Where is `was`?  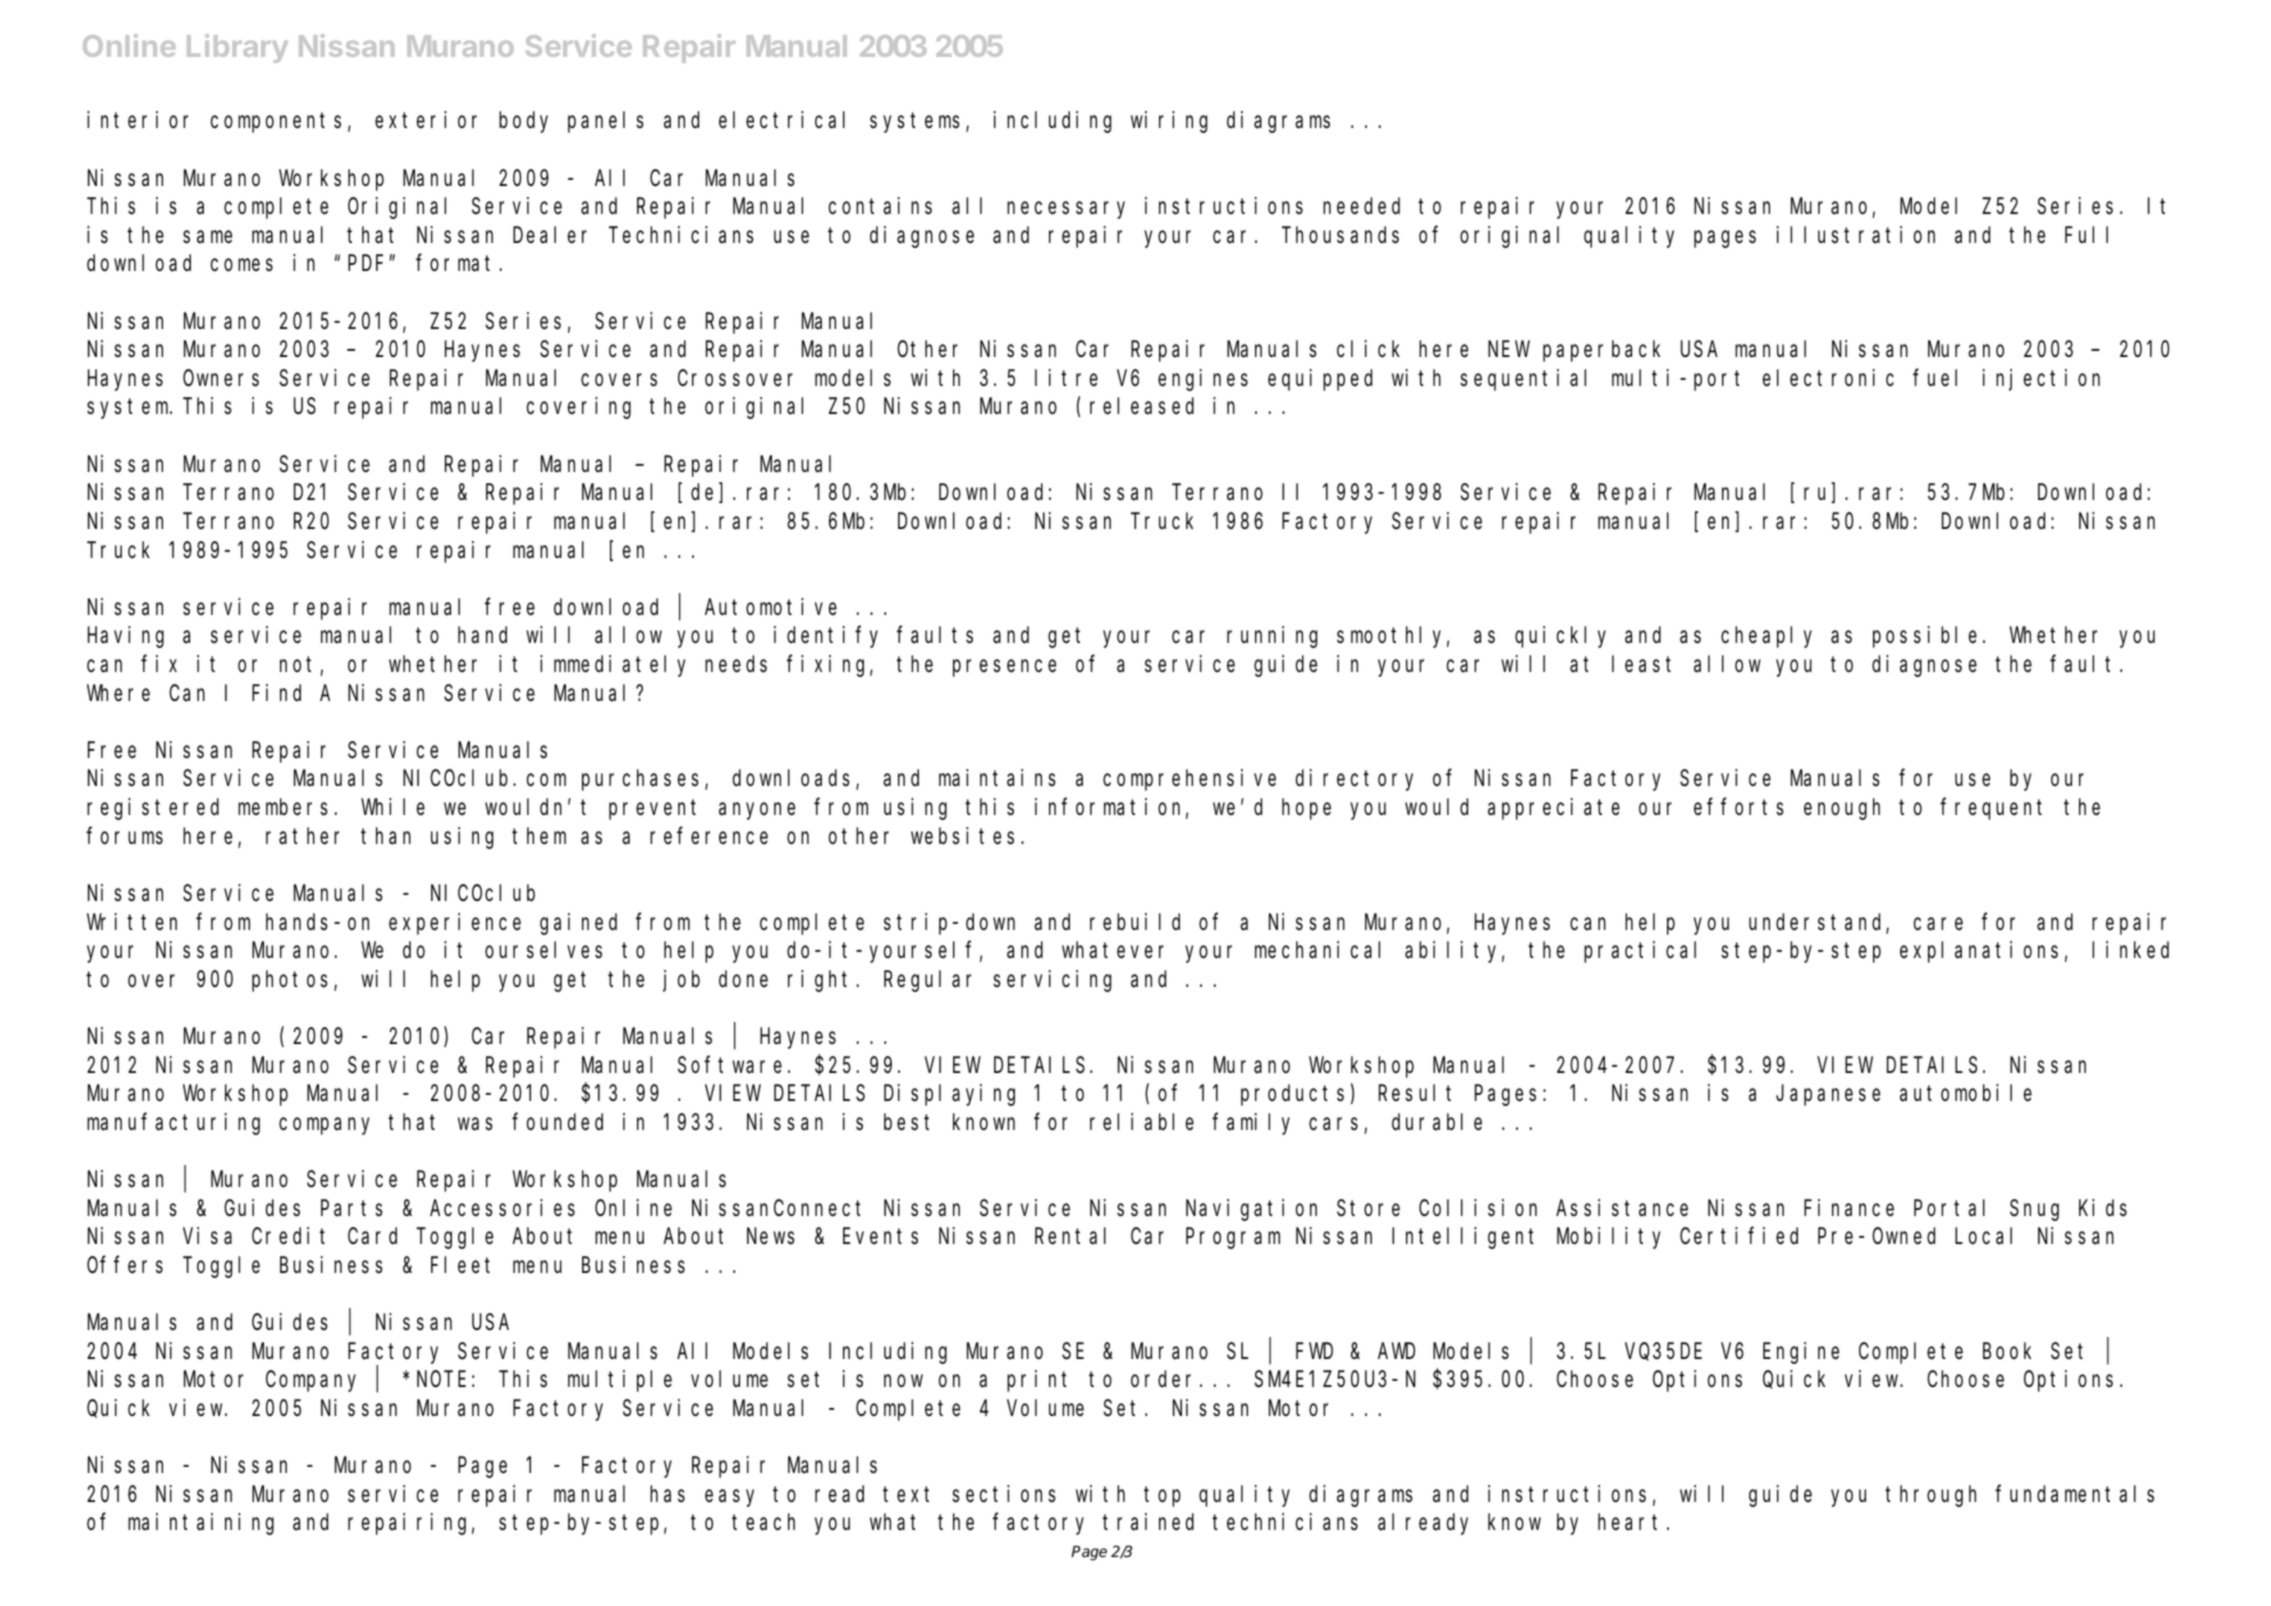
was is located at coordinates (475, 1124).
